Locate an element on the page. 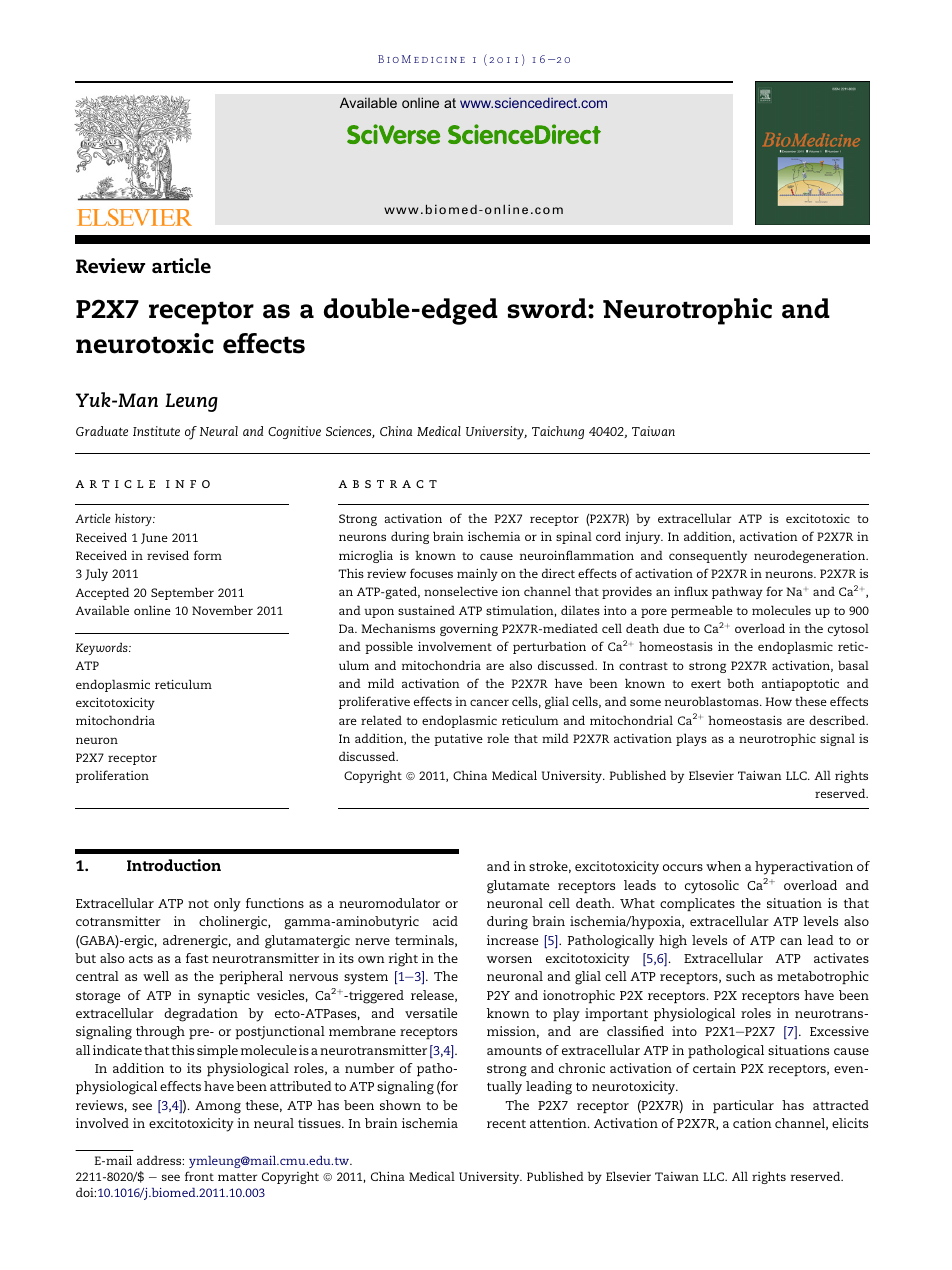 This page has height=1270, width=952. sword is located at coordinates (548, 308).
